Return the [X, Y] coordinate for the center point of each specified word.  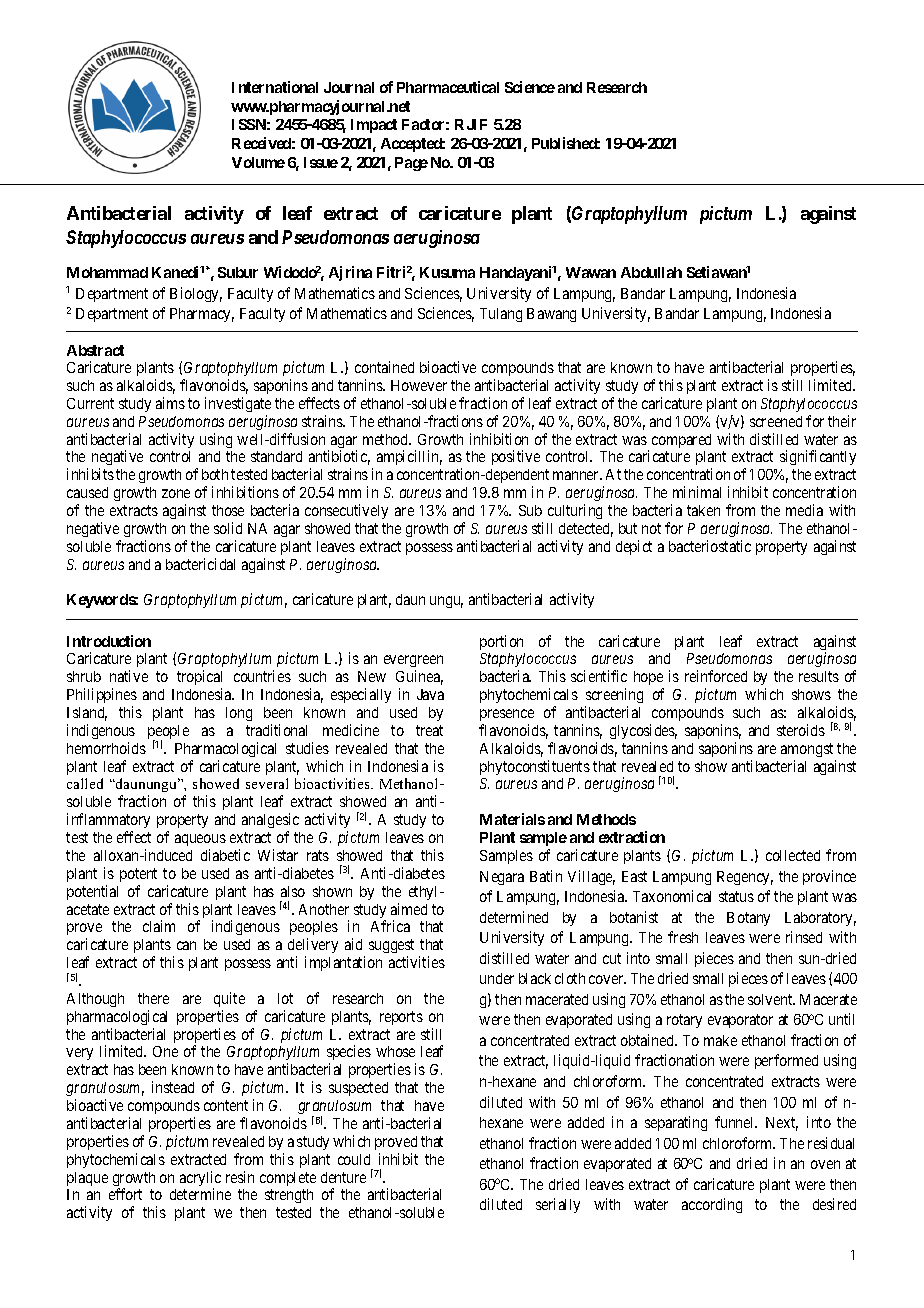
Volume [258, 162]
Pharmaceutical [448, 87]
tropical [199, 679]
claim [159, 926]
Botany [748, 919]
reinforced [716, 676]
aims [170, 403]
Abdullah [651, 272]
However [419, 385]
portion [501, 642]
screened [776, 421]
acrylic [200, 1180]
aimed [409, 909]
